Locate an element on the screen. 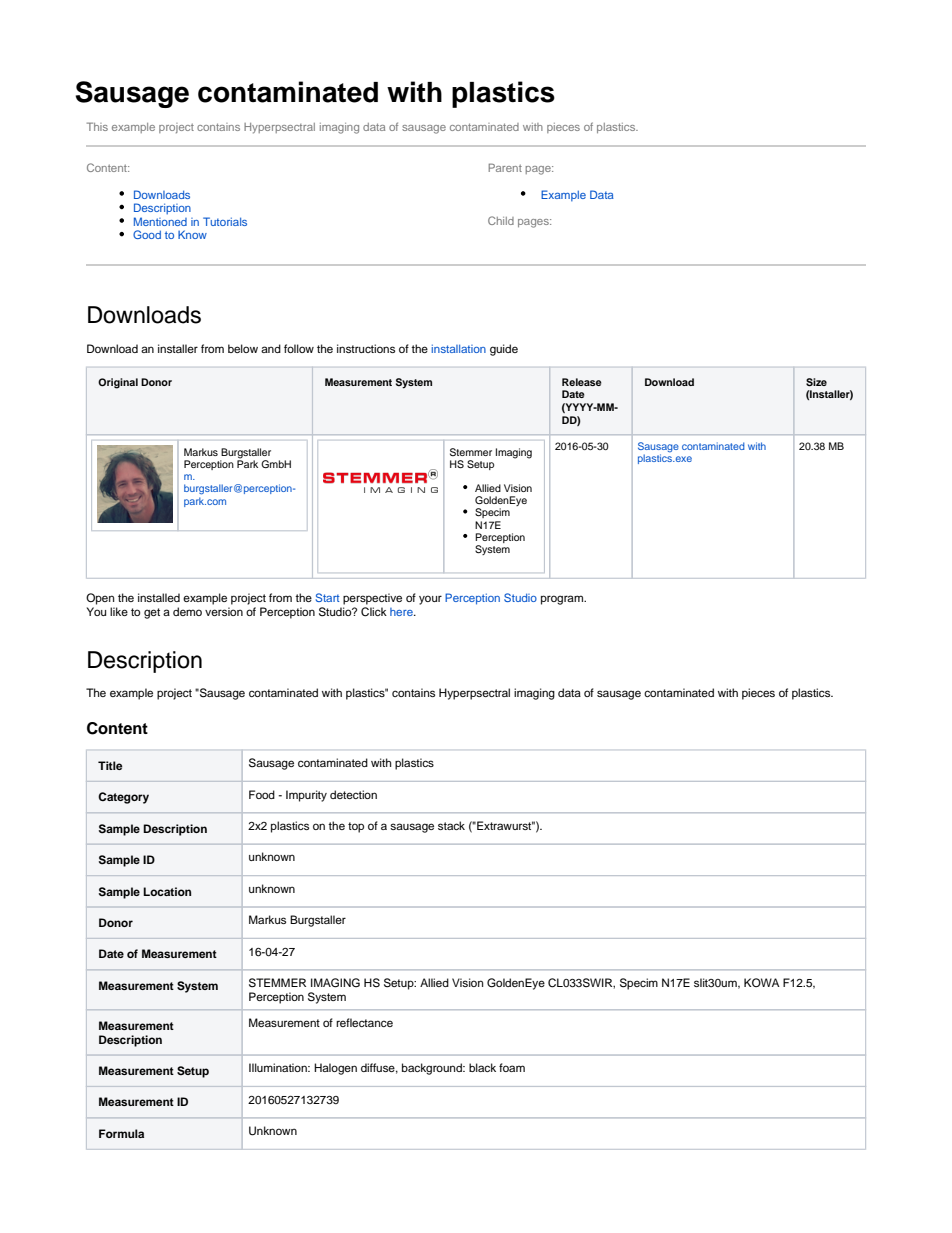 The image size is (952, 1233). Mentioned is located at coordinates (160, 221).
